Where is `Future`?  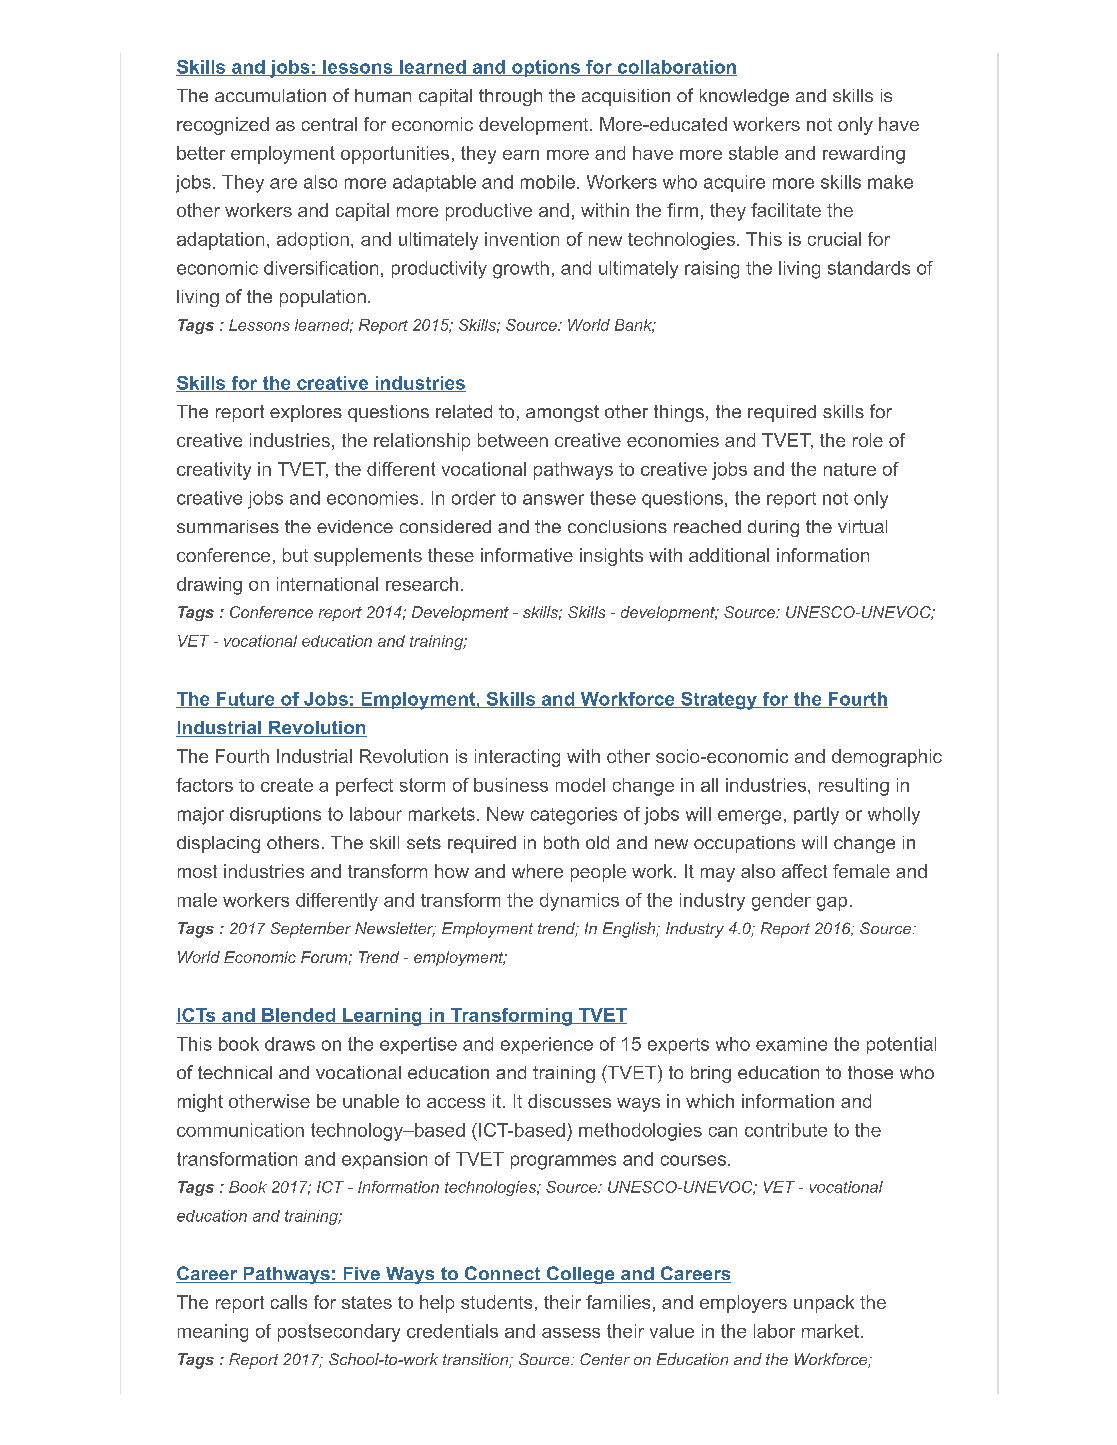 Future is located at coordinates (245, 700).
